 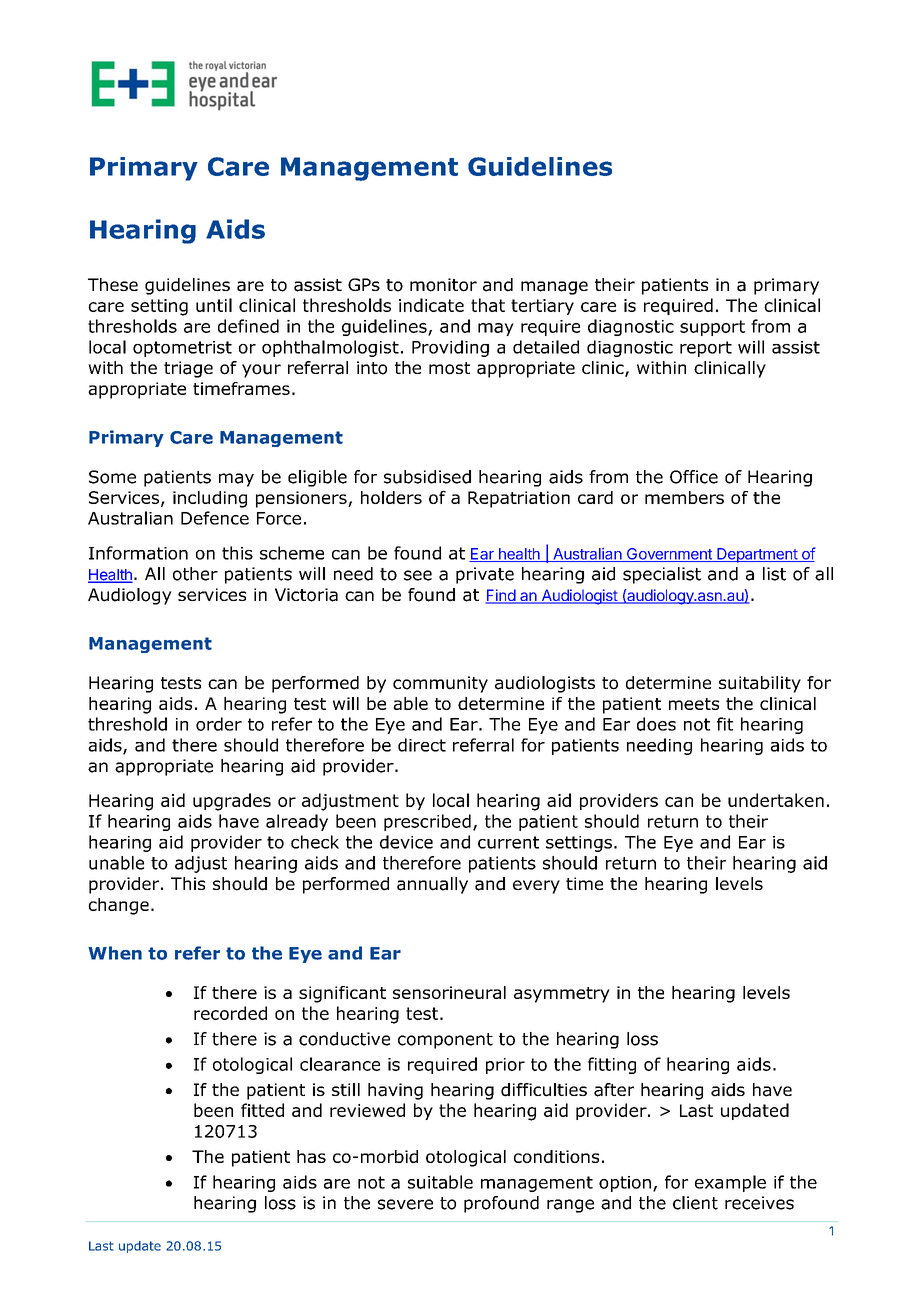 What do you see at coordinates (656, 724) in the page?
I see `does` at bounding box center [656, 724].
